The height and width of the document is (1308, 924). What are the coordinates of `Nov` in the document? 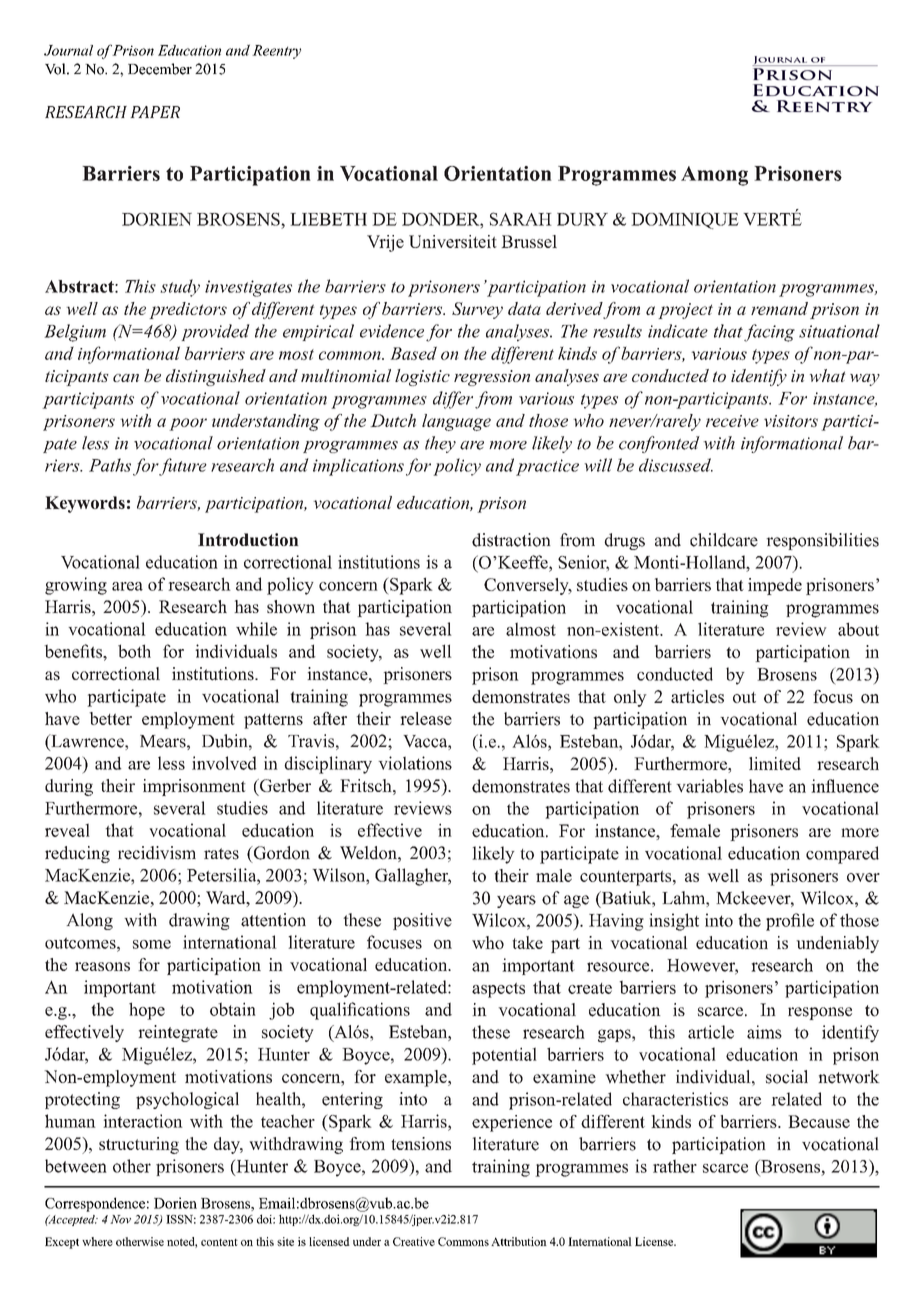 It's located at (120, 1219).
